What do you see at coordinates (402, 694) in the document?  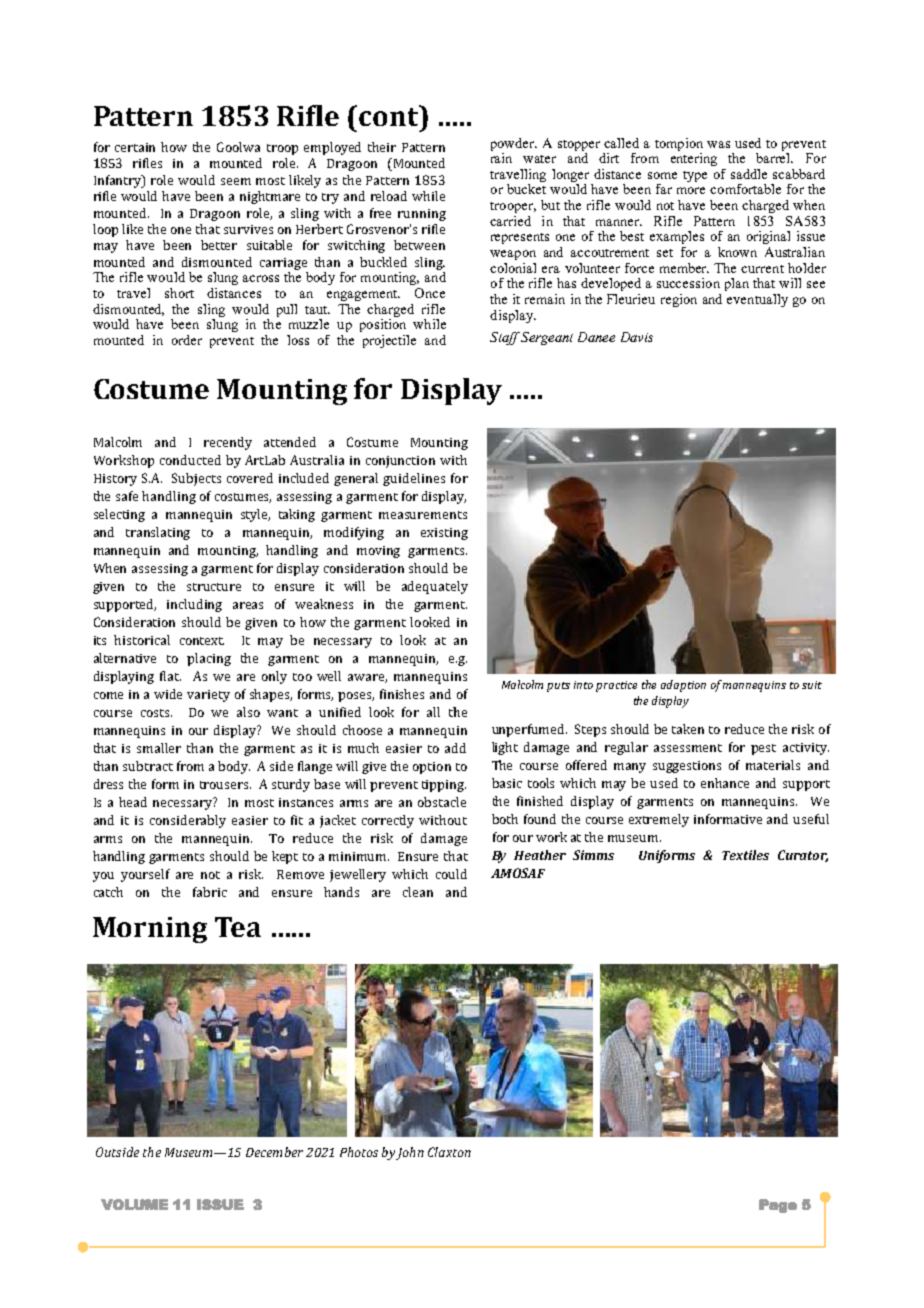 I see `finishes` at bounding box center [402, 694].
